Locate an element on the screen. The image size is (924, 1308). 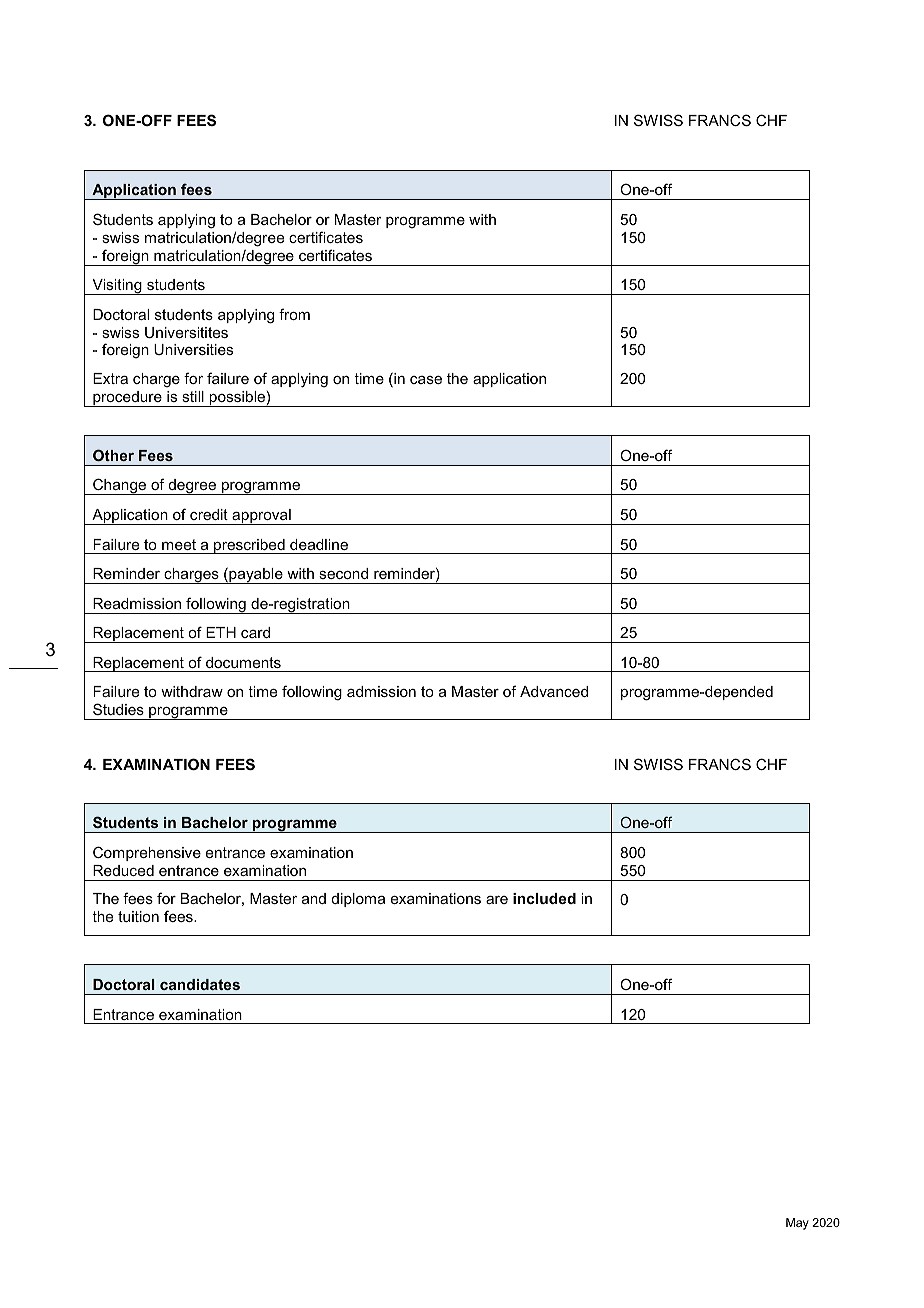
tuition is located at coordinates (138, 916).
